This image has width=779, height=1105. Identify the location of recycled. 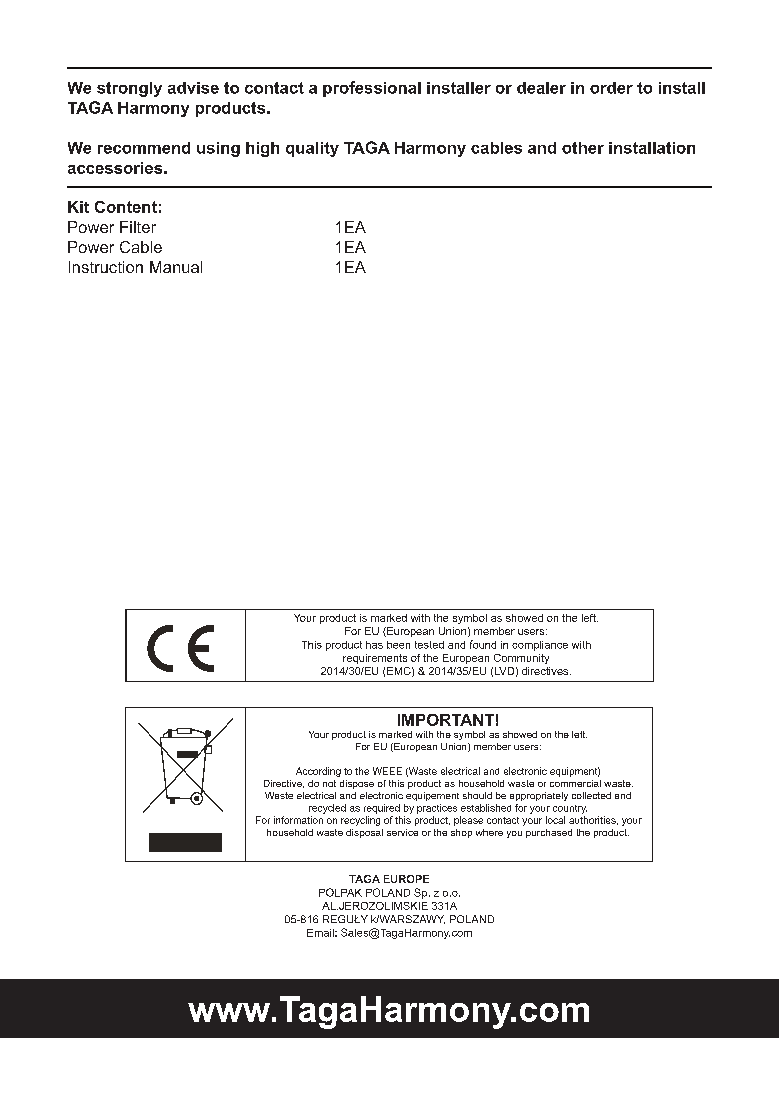
(327, 809).
